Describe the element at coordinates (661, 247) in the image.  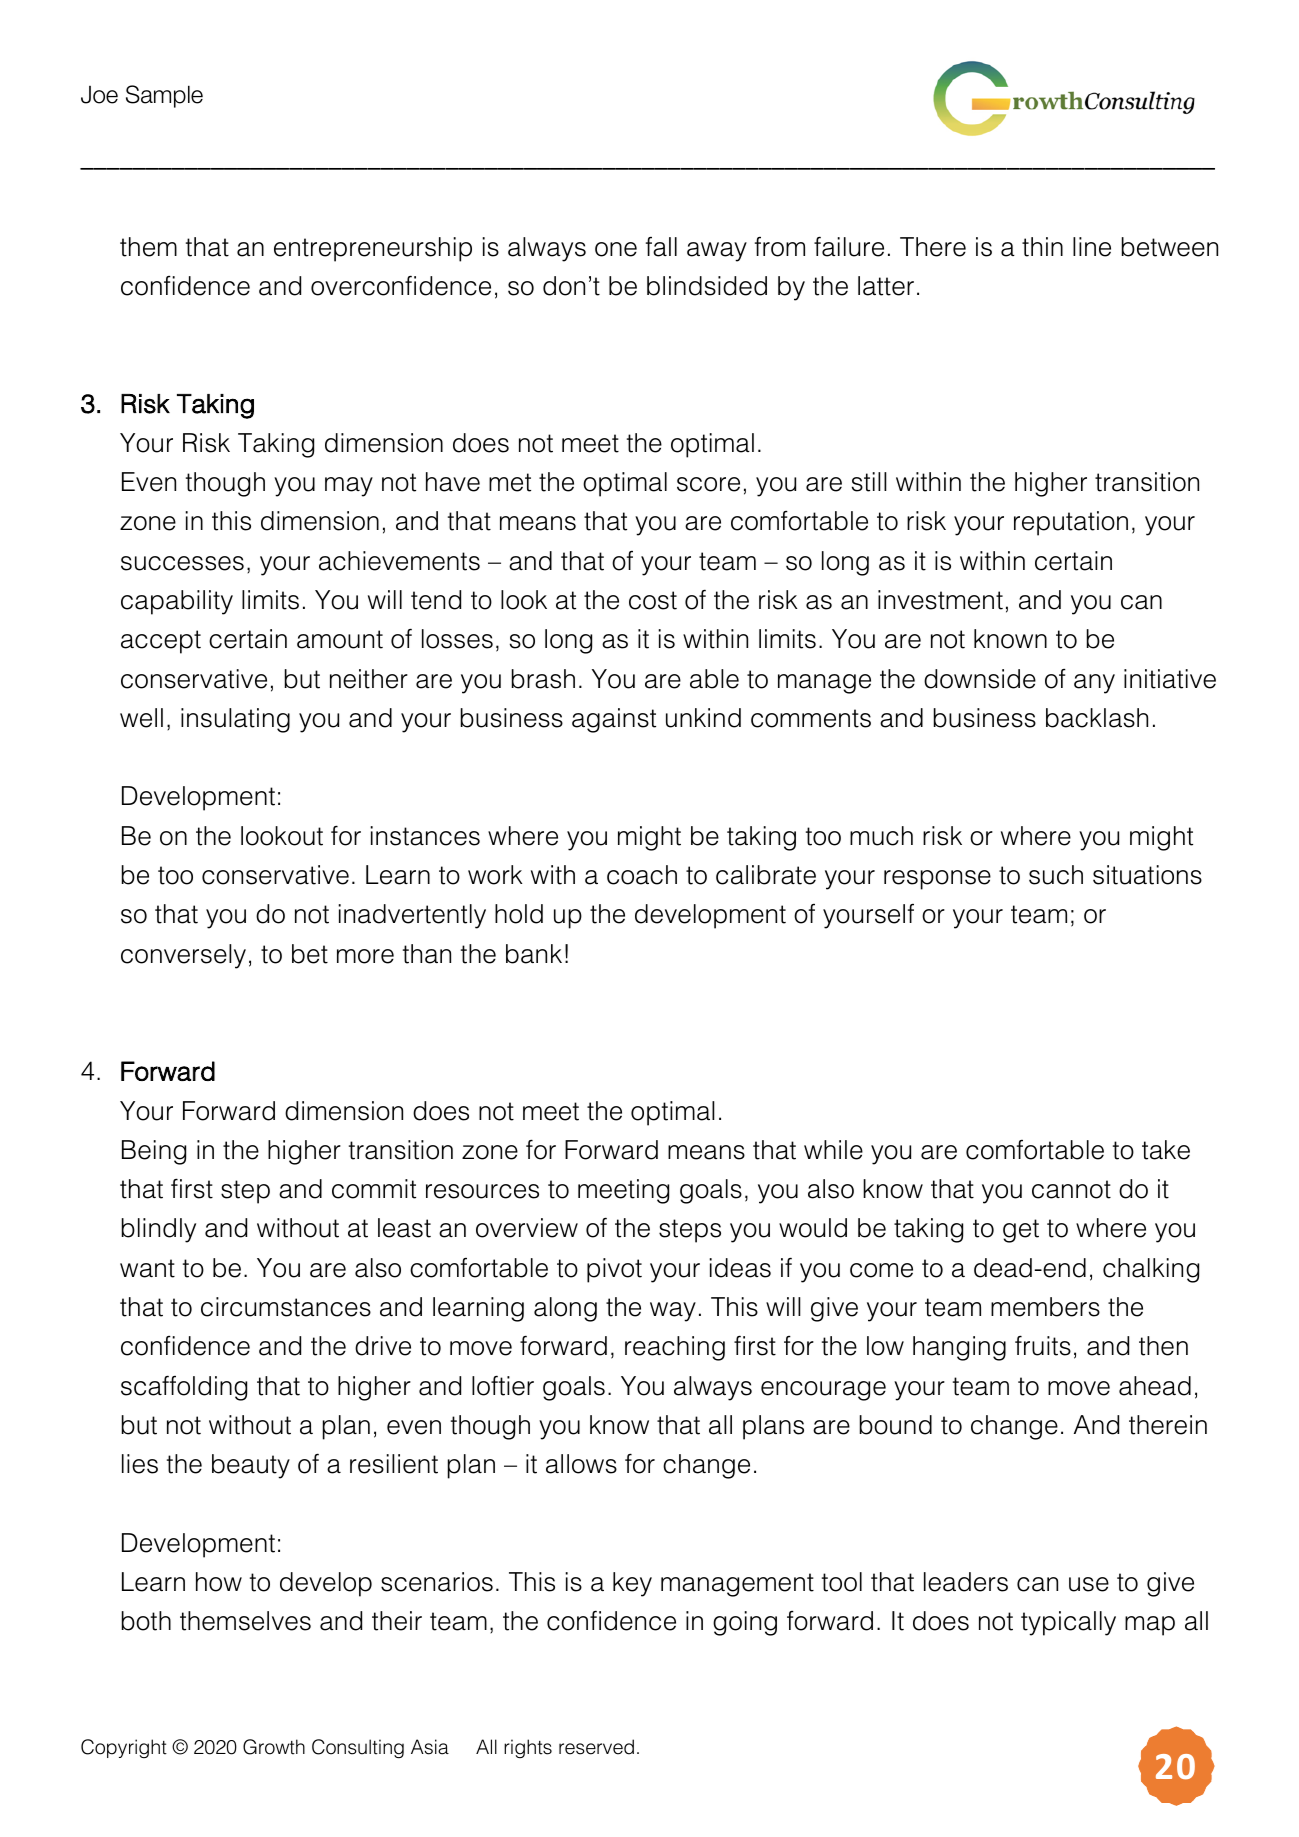
I see `fall` at that location.
